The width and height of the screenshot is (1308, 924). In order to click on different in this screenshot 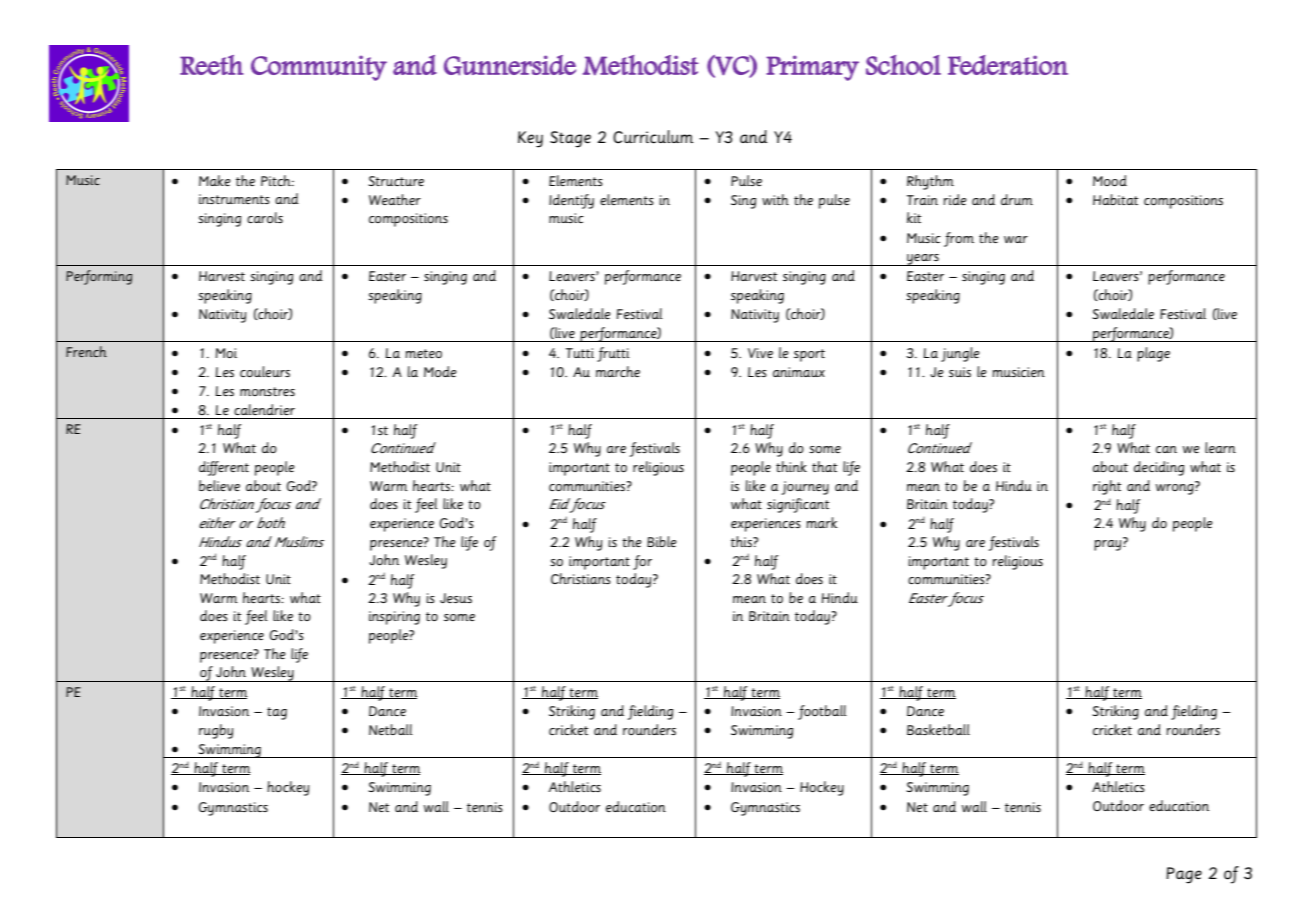, I will do `click(224, 468)`.
